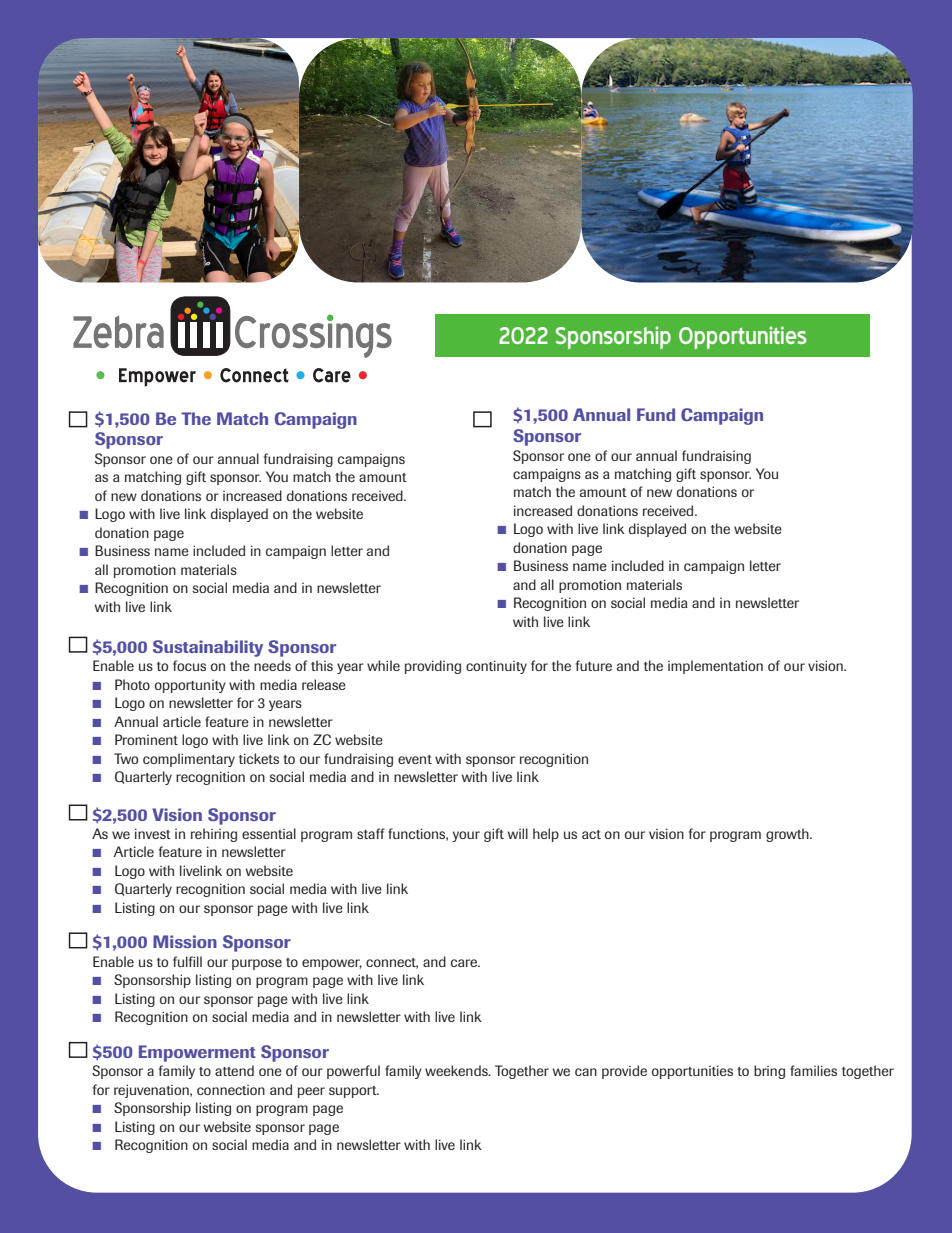 This image has width=952, height=1233. I want to click on act, so click(591, 834).
